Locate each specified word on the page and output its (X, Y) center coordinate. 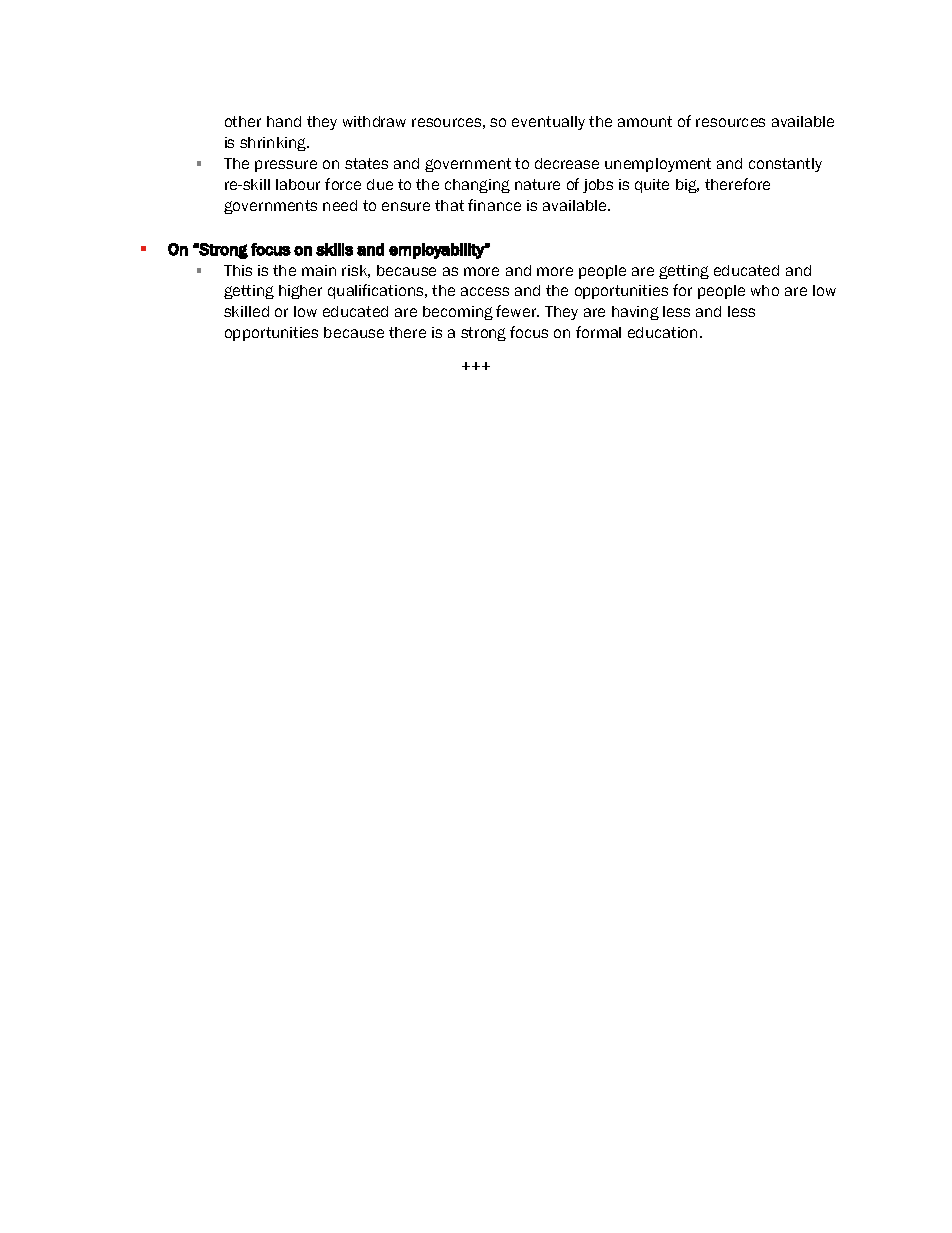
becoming (458, 313)
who (765, 290)
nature (537, 184)
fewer (517, 311)
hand (284, 121)
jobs (598, 186)
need (340, 205)
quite (652, 186)
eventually (548, 123)
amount (645, 121)
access (485, 291)
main (319, 270)
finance (494, 205)
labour (298, 184)
